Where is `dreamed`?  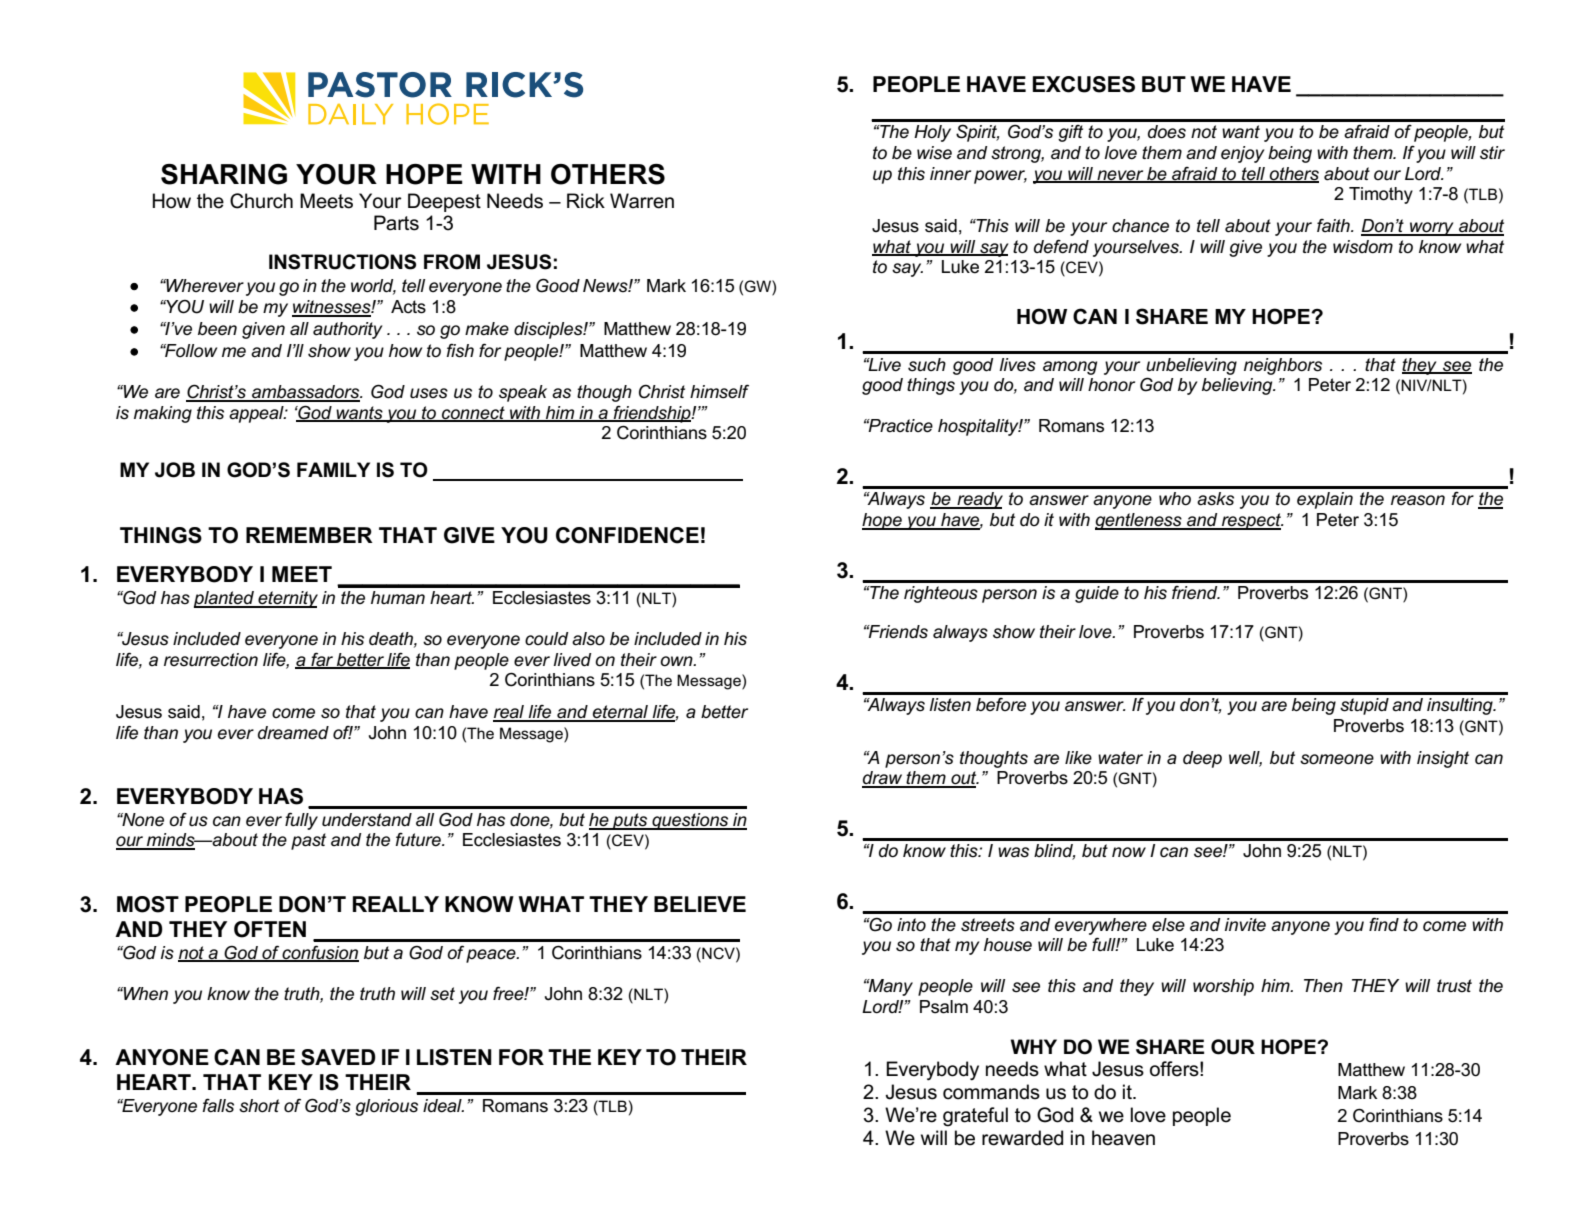 dreamed is located at coordinates (293, 733).
